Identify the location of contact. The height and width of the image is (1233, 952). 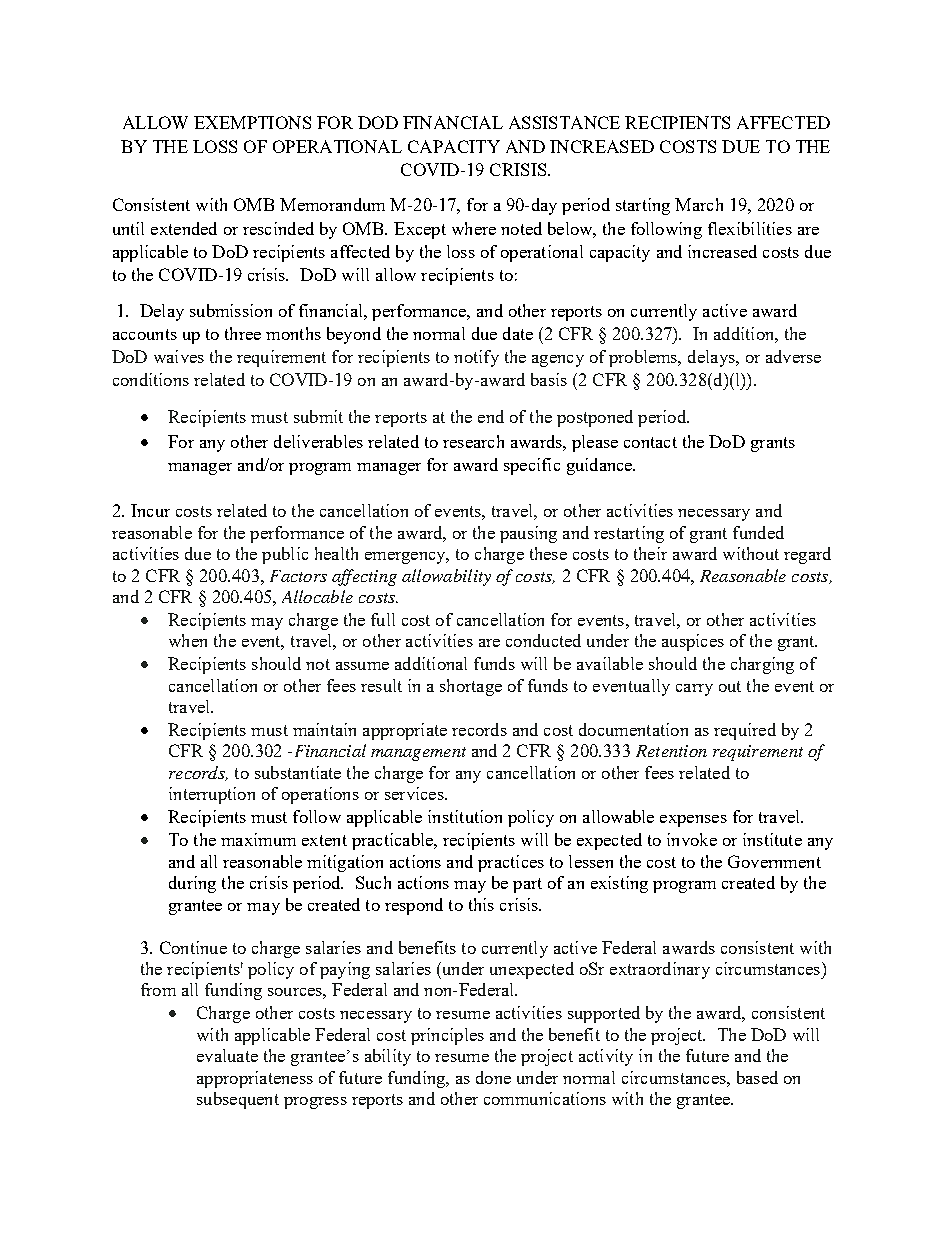
(650, 442).
